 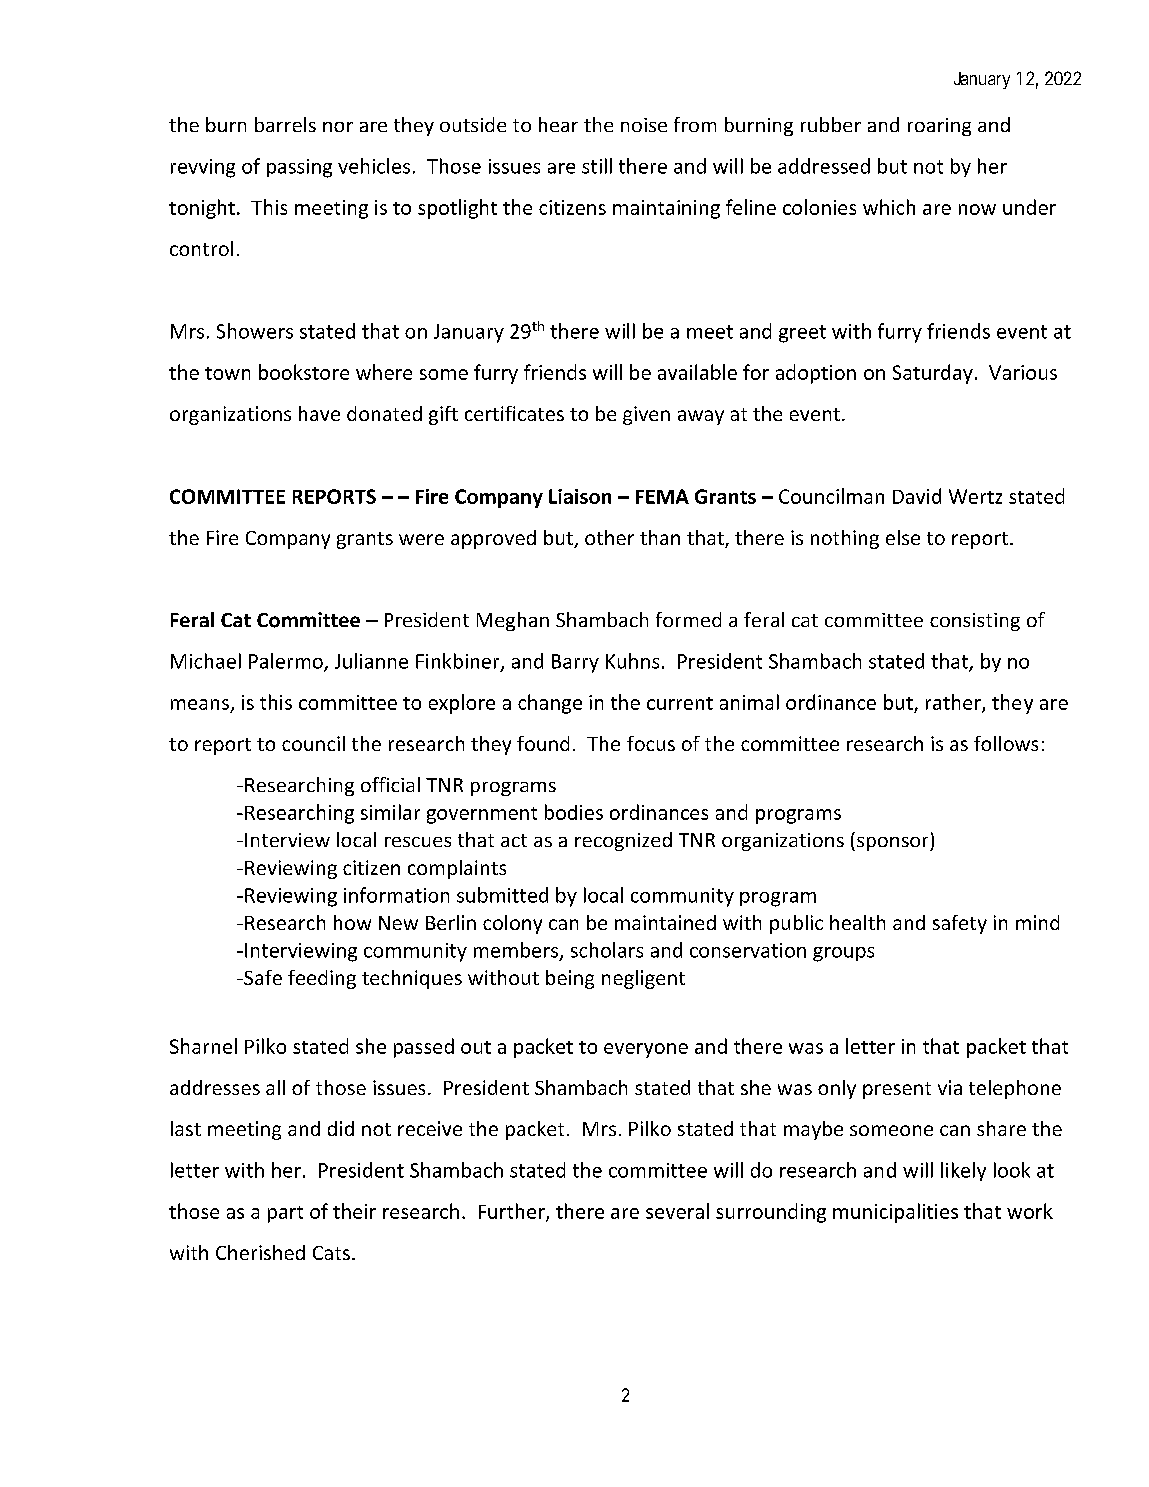 I want to click on roaring, so click(x=939, y=127).
